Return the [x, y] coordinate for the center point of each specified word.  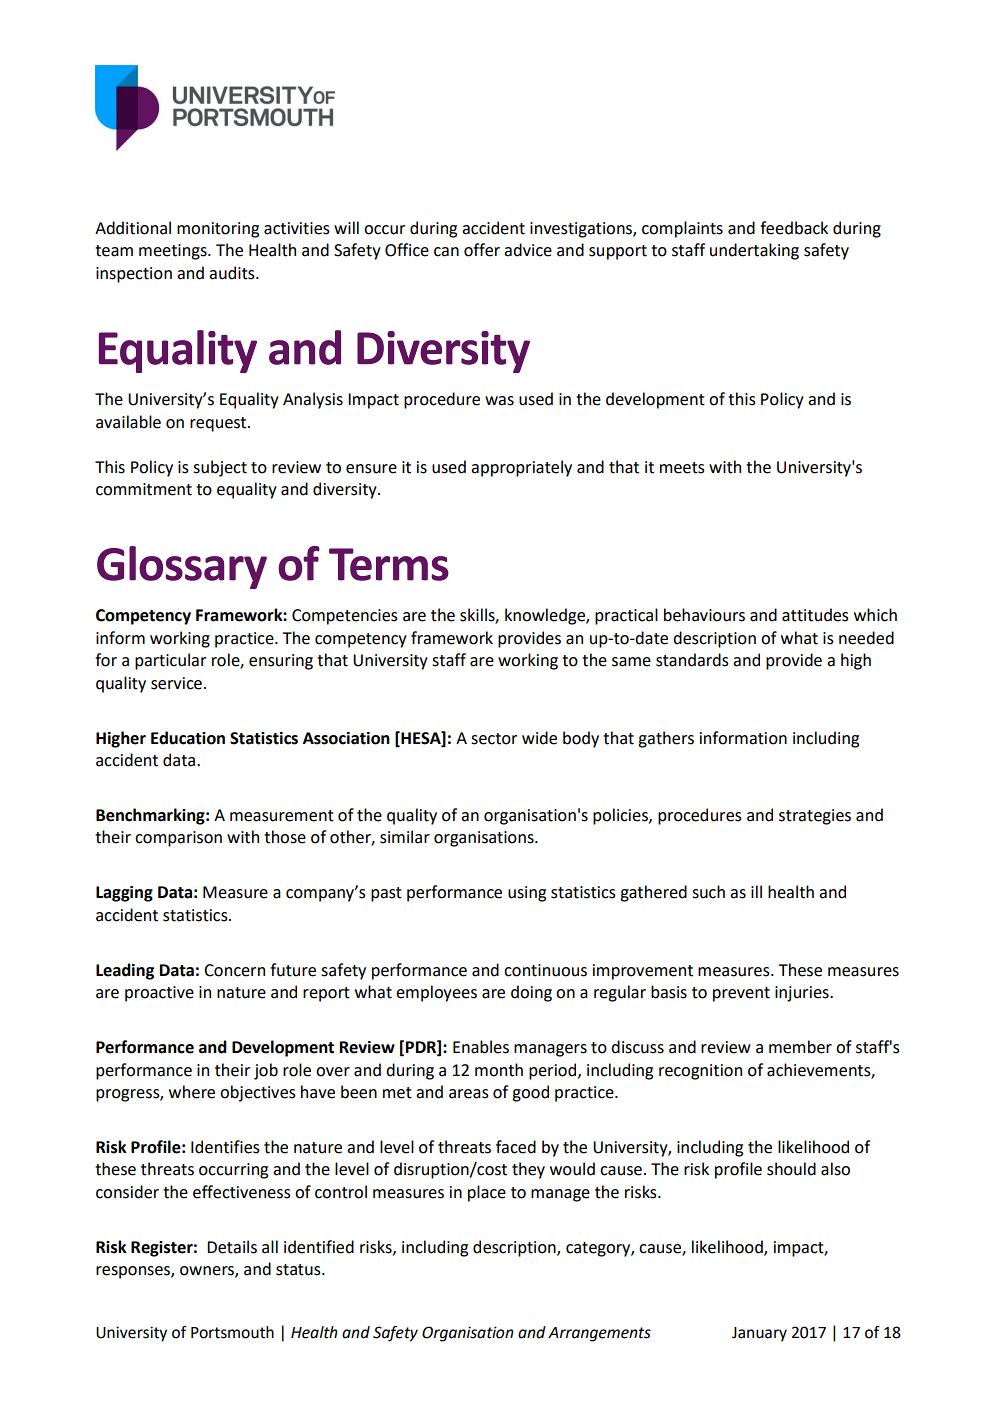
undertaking [754, 251]
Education [188, 738]
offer [482, 250]
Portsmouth [232, 1332]
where [192, 1092]
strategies [815, 817]
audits [233, 273]
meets [682, 468]
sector [494, 739]
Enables [481, 1047]
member [800, 1047]
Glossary [182, 567]
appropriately [521, 468]
